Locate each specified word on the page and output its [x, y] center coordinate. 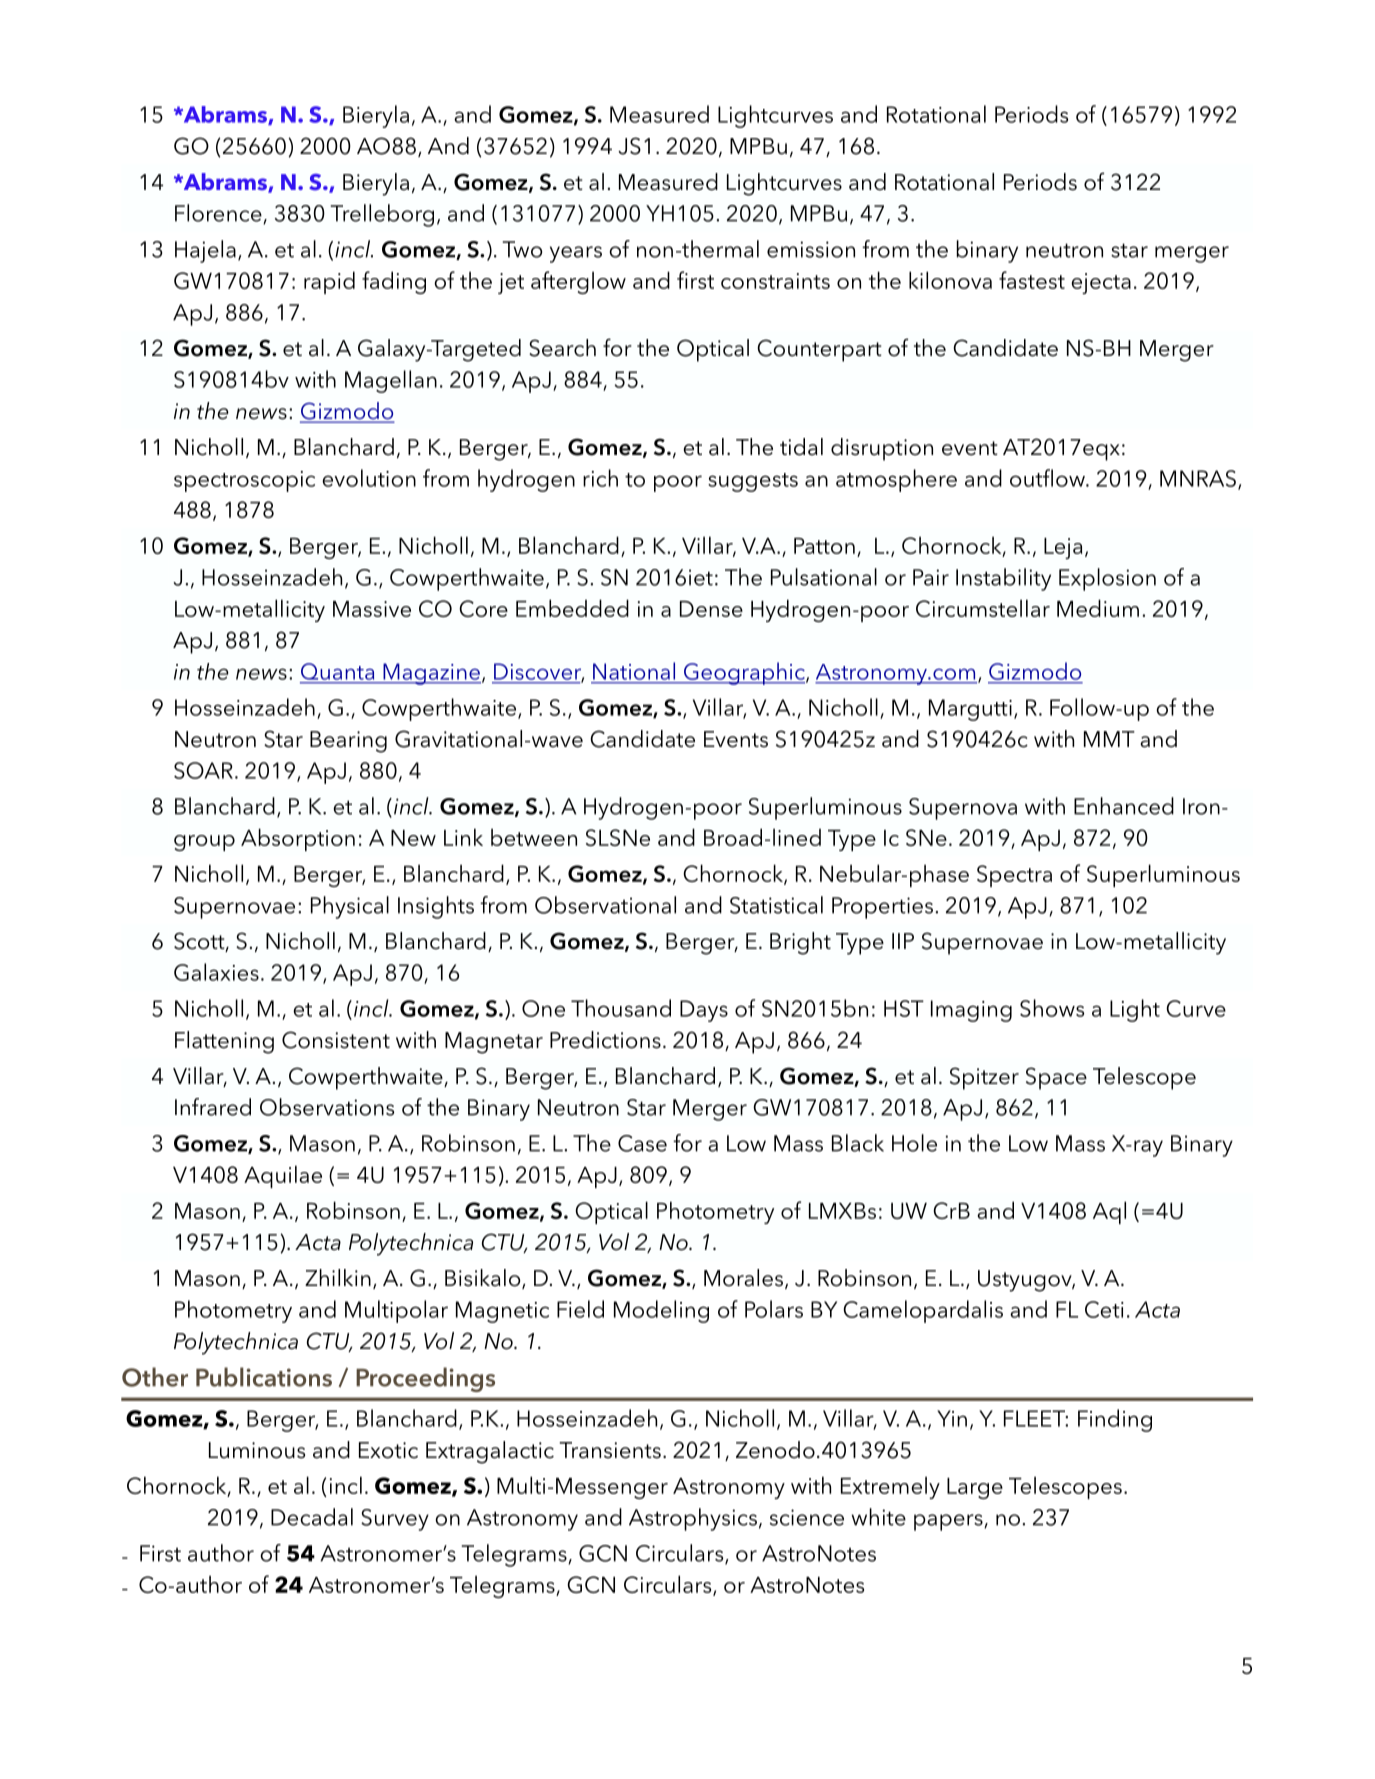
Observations [327, 1107]
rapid [329, 282]
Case [642, 1143]
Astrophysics [693, 1519]
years [576, 254]
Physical [350, 907]
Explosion [1107, 579]
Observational [605, 905]
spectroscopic [244, 481]
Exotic [388, 1450]
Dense [711, 609]
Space [1056, 1078]
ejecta [1101, 283]
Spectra [1014, 876]
